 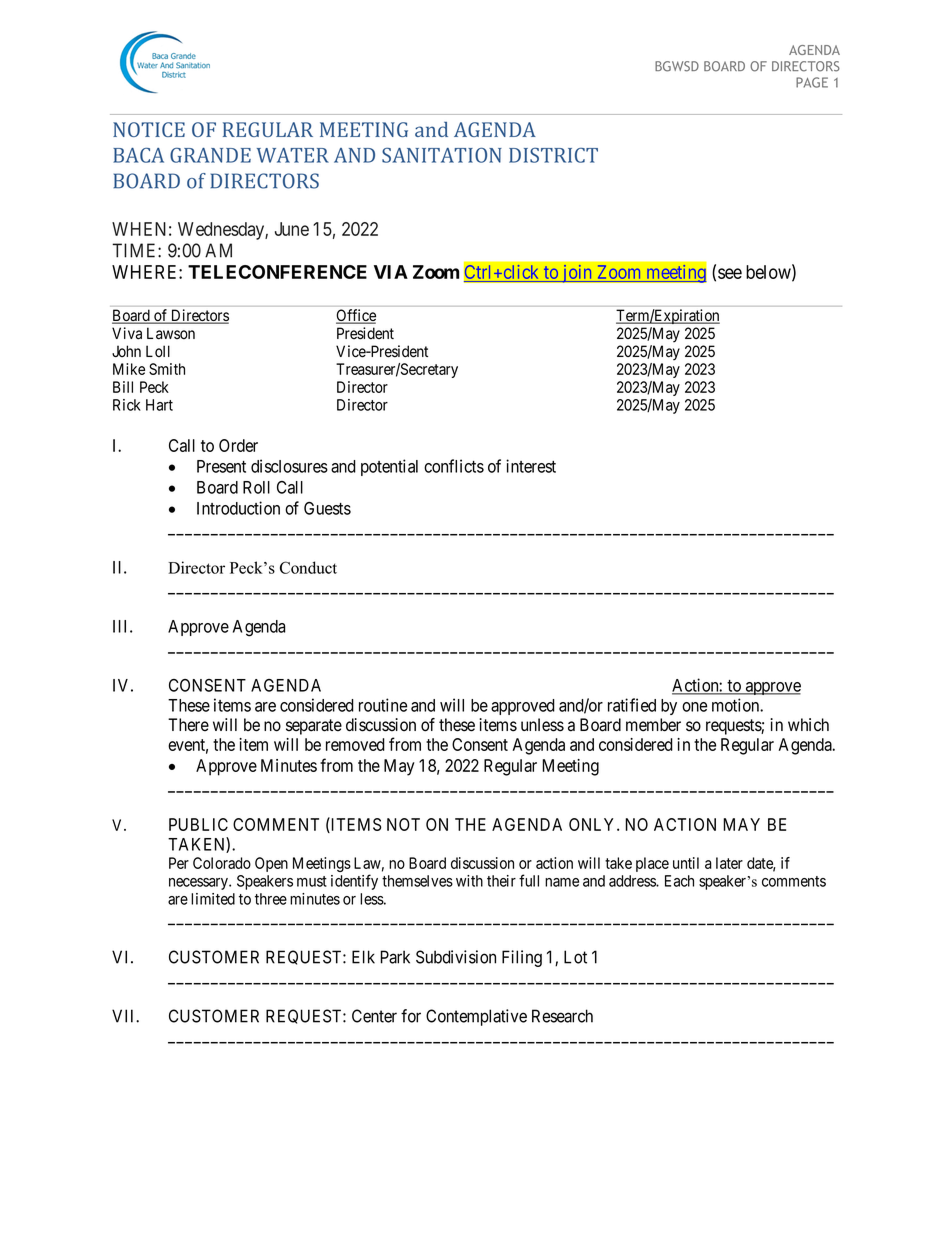 What do you see at coordinates (213, 899) in the screenshot?
I see `limited` at bounding box center [213, 899].
